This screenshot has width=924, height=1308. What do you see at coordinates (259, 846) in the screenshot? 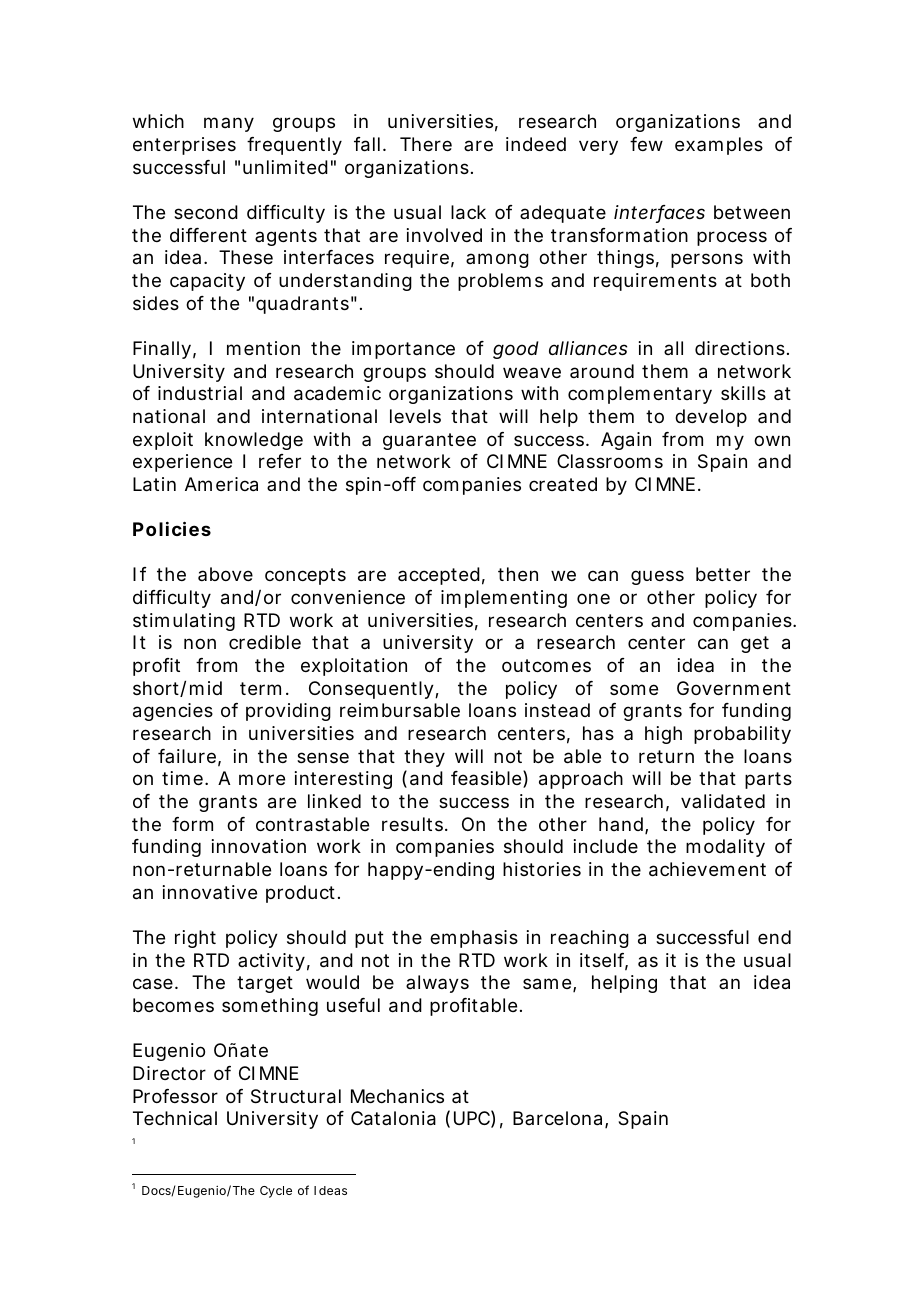
I see `innovation` at bounding box center [259, 846].
